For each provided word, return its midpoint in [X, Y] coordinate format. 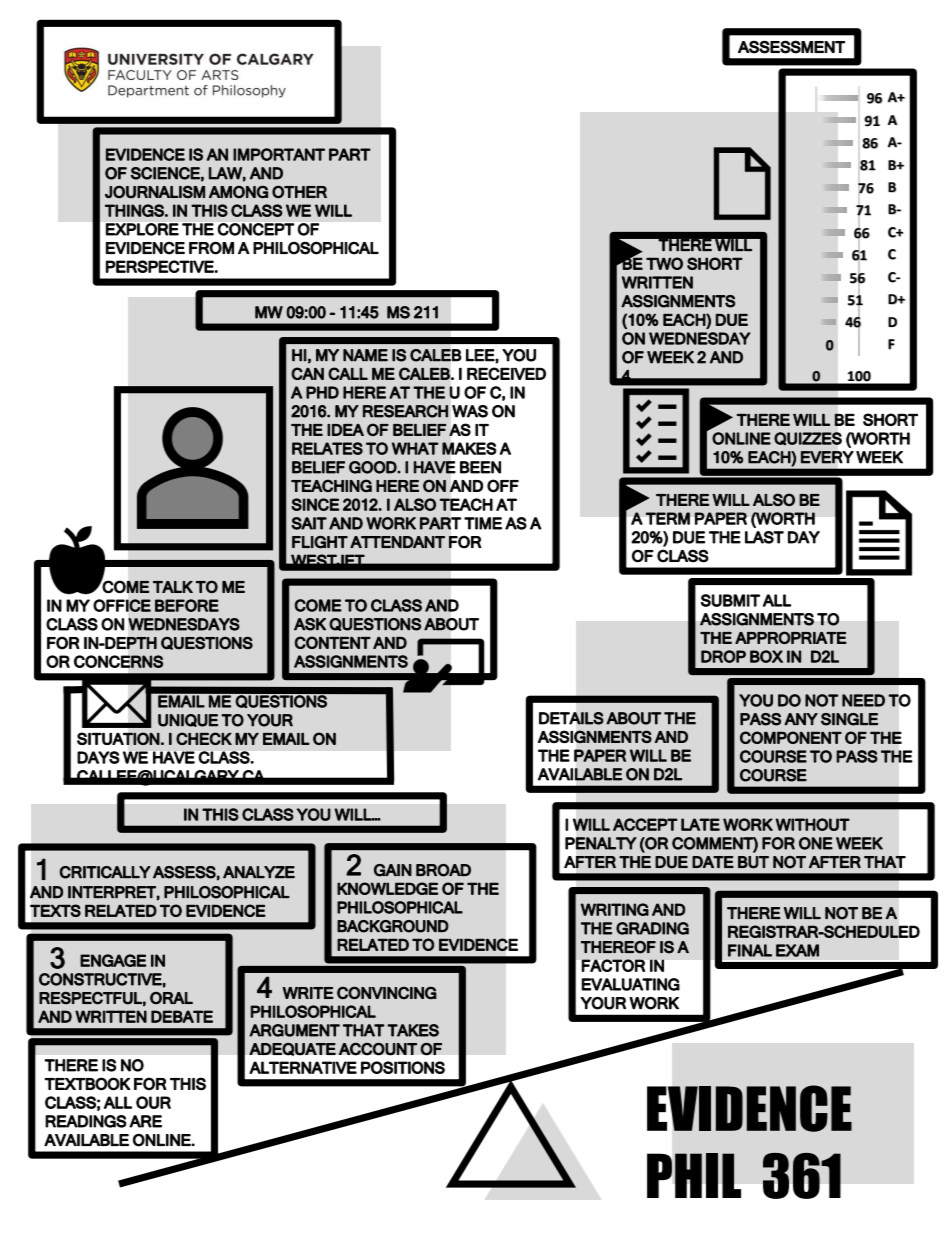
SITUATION [118, 739]
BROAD [443, 870]
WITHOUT [812, 824]
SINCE [315, 504]
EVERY [827, 457]
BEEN [480, 467]
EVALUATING [630, 984]
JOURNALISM [155, 191]
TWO [664, 263]
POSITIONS [403, 1067]
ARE [145, 1121]
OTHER [299, 191]
